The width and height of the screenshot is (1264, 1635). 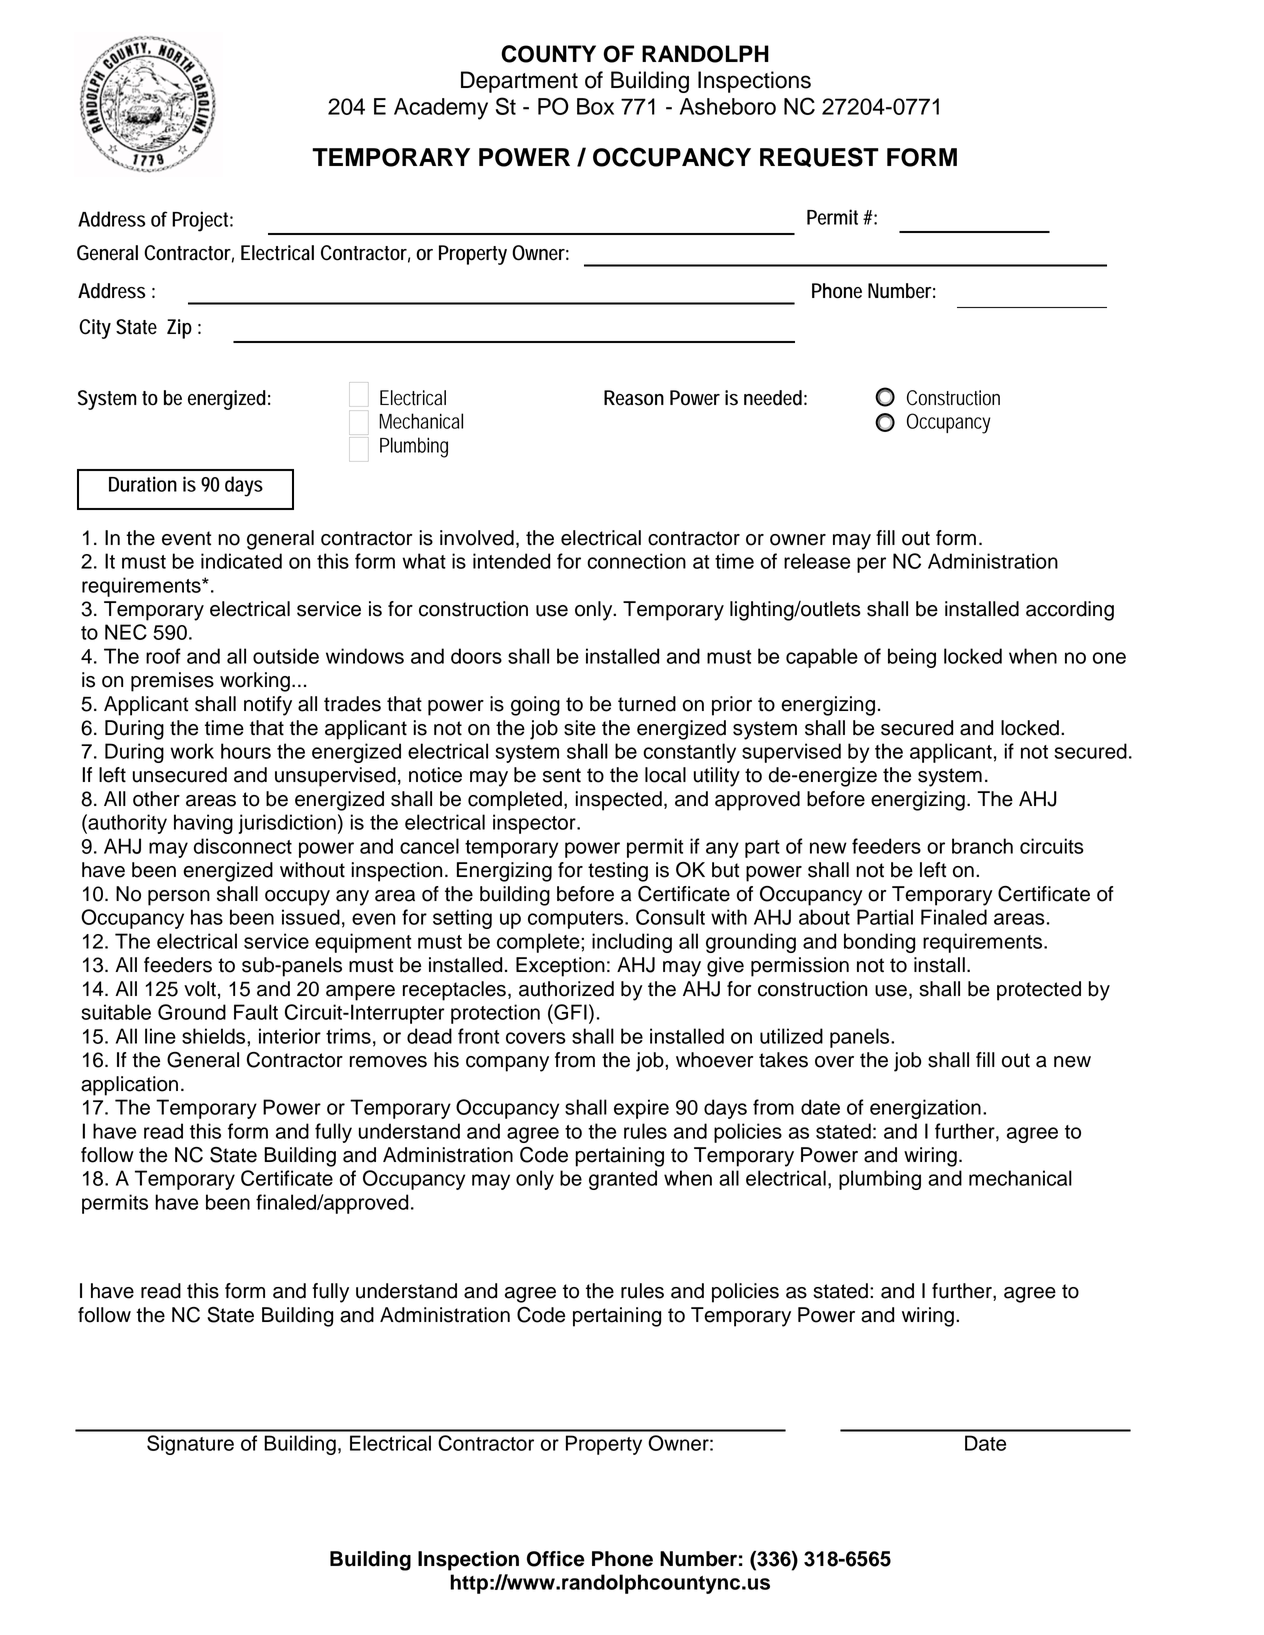 I want to click on Signature, so click(x=190, y=1445).
